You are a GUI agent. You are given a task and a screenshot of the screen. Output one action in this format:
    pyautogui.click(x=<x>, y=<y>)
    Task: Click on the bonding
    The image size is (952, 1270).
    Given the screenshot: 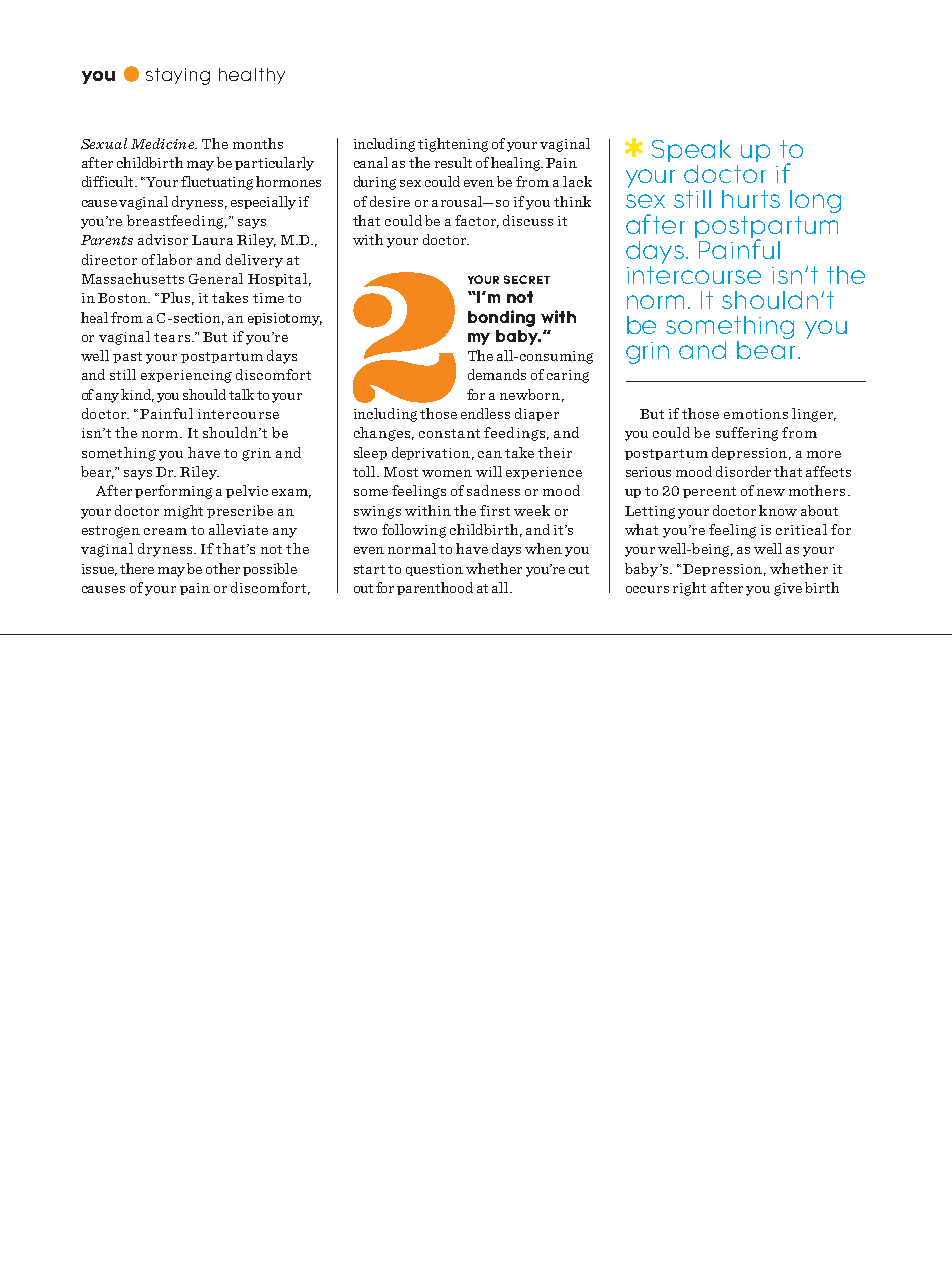 What is the action you would take?
    pyautogui.click(x=501, y=318)
